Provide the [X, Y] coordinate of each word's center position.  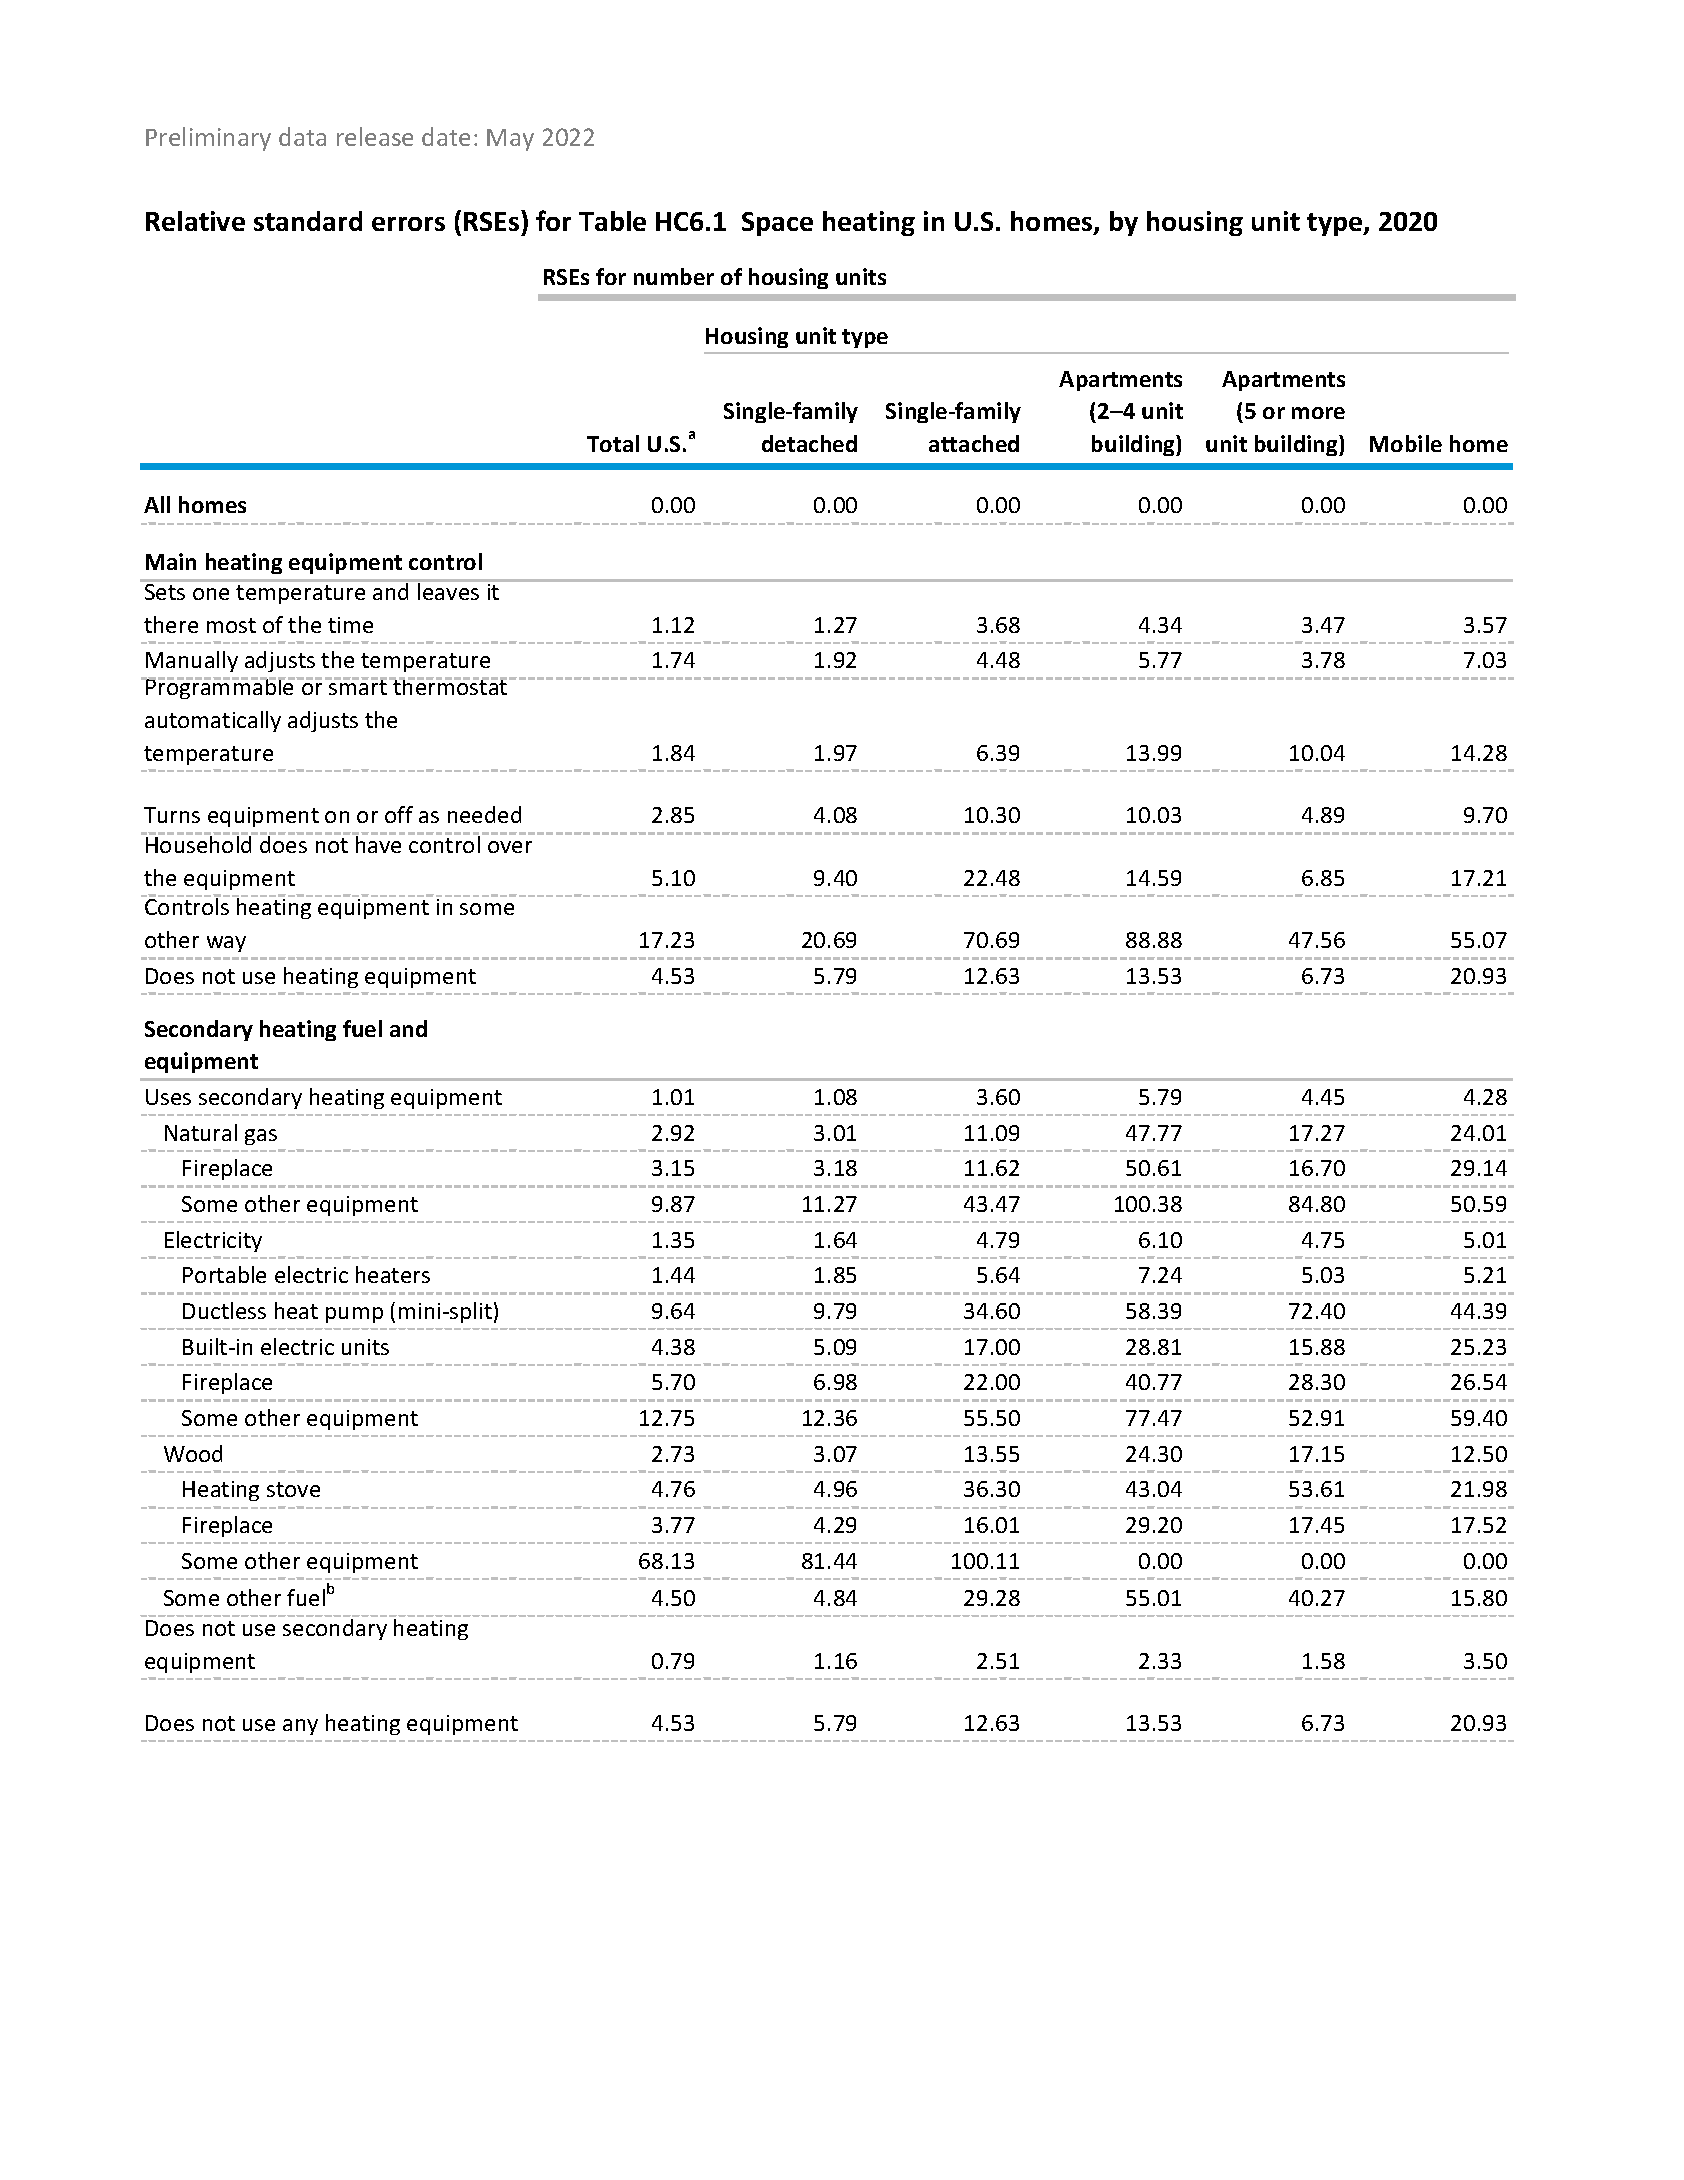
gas [261, 1137]
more [1318, 413]
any [300, 1727]
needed [484, 814]
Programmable [220, 688]
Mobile [1406, 443]
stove [293, 1489]
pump [354, 1315]
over [510, 847]
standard [308, 221]
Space [777, 224]
